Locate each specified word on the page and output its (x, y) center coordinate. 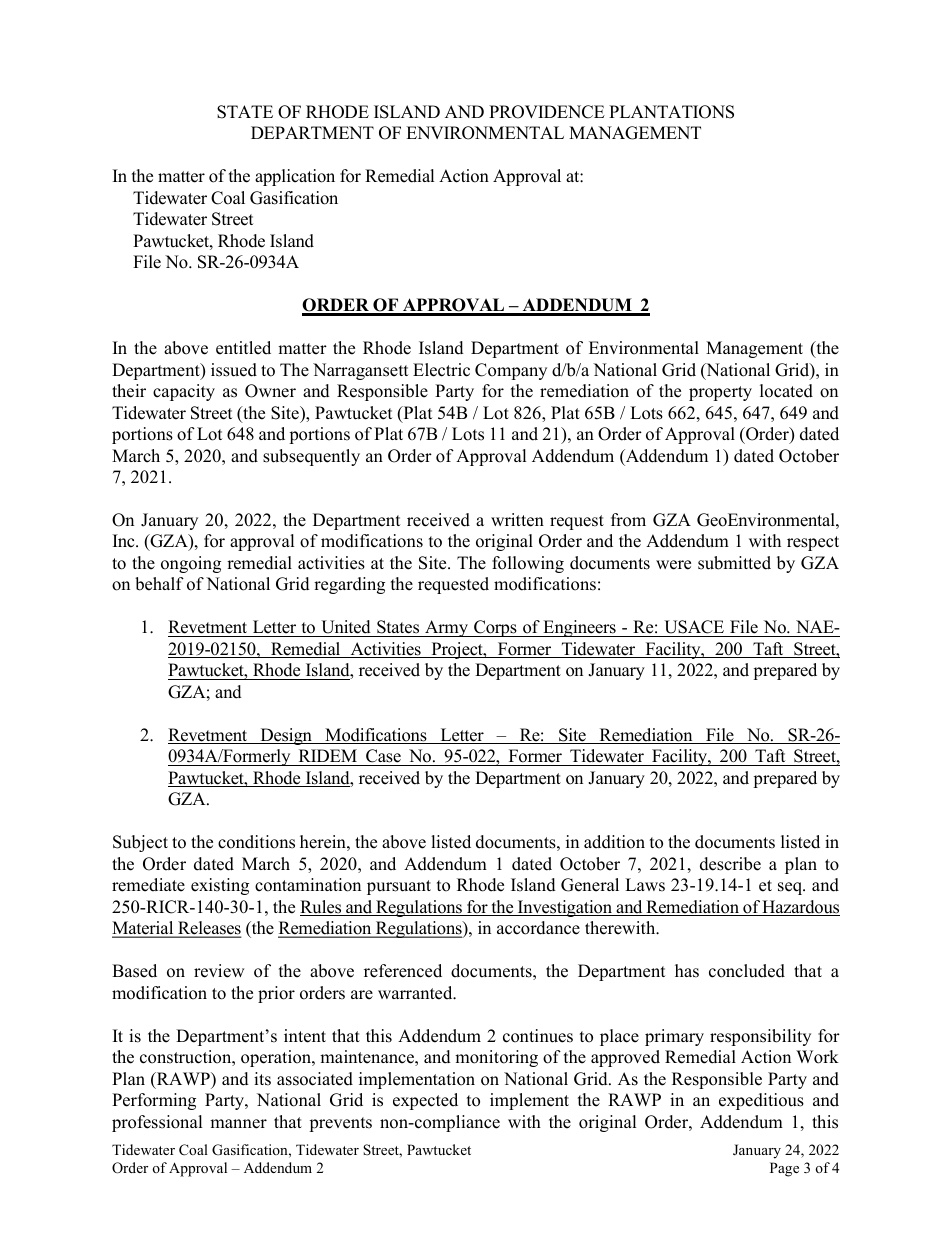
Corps (495, 628)
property (720, 393)
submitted (734, 563)
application (295, 177)
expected (425, 1101)
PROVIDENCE (547, 112)
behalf (159, 584)
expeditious (761, 1101)
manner (238, 1124)
